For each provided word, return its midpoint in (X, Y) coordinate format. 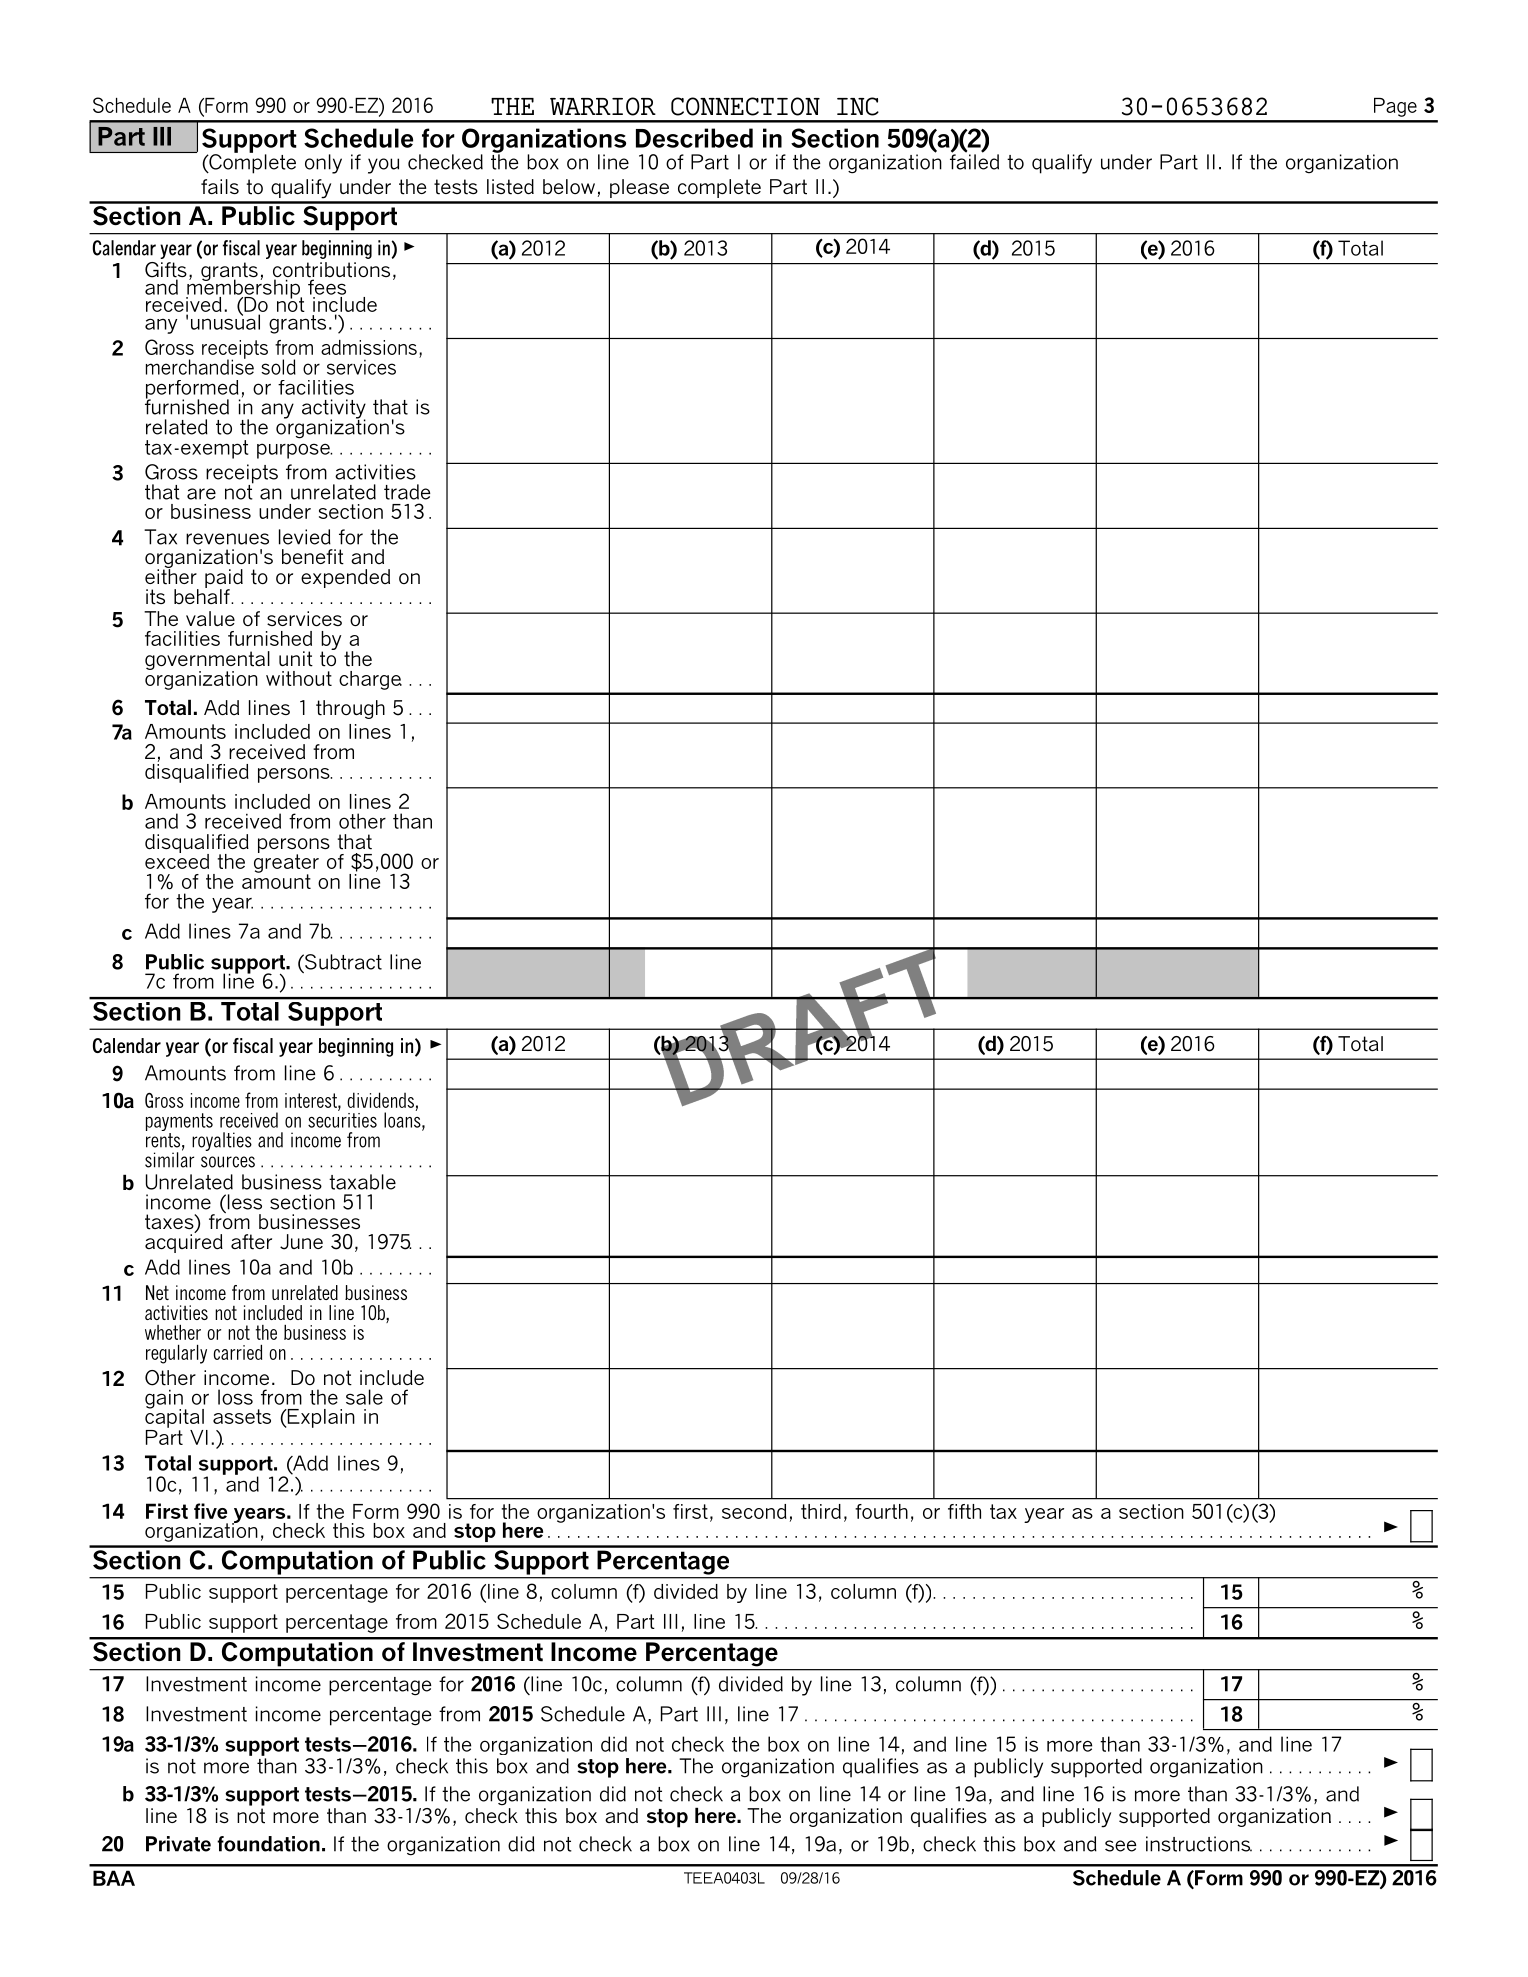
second (754, 1511)
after (251, 1242)
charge (370, 680)
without (299, 678)
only (323, 164)
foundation (268, 1844)
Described (694, 138)
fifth (964, 1511)
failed (974, 161)
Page (1395, 107)
